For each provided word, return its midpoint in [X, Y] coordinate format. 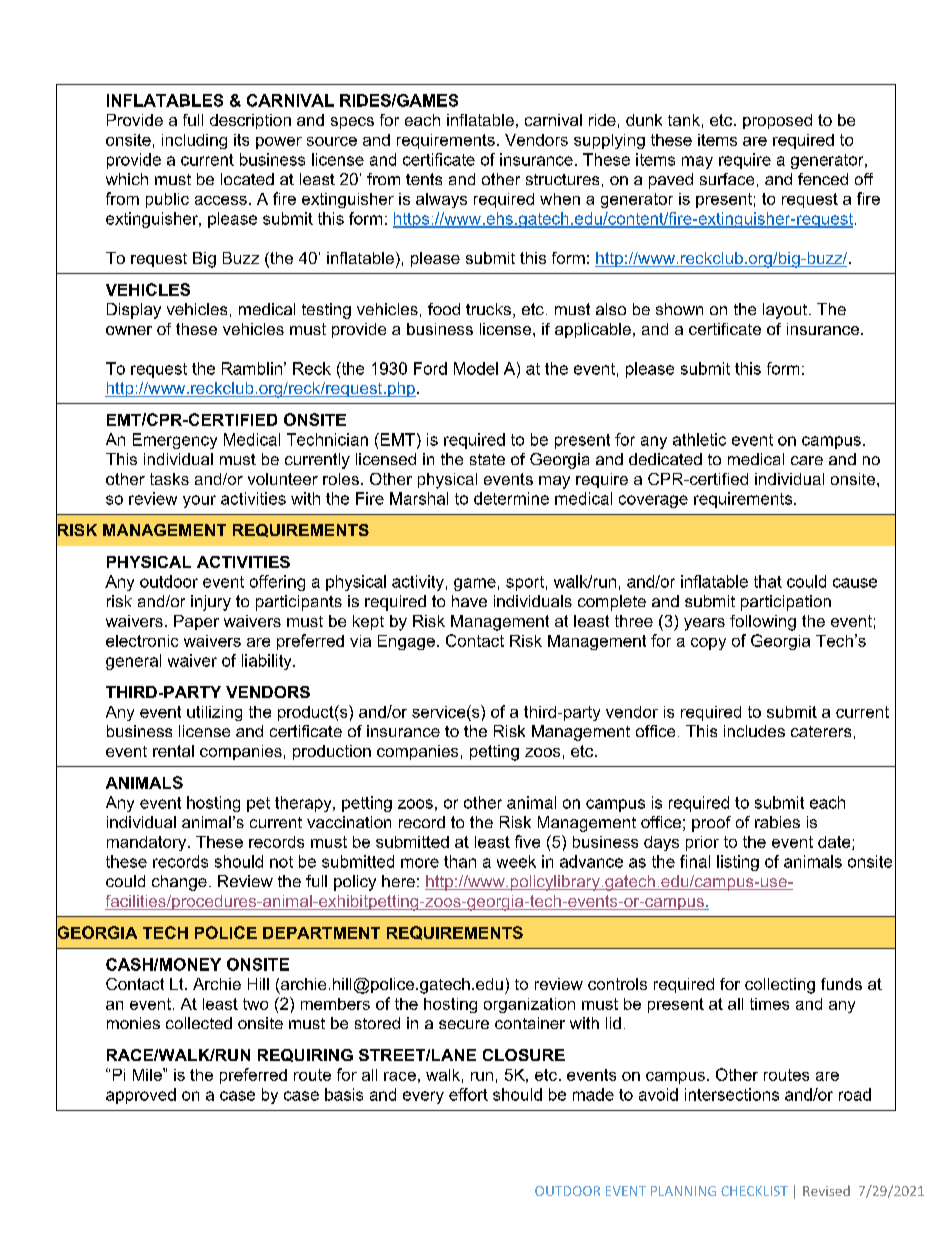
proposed [777, 121]
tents [424, 179]
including [194, 141]
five [527, 841]
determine [511, 498]
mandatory [148, 843]
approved [141, 1096]
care [807, 460]
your [199, 501]
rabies [777, 822]
